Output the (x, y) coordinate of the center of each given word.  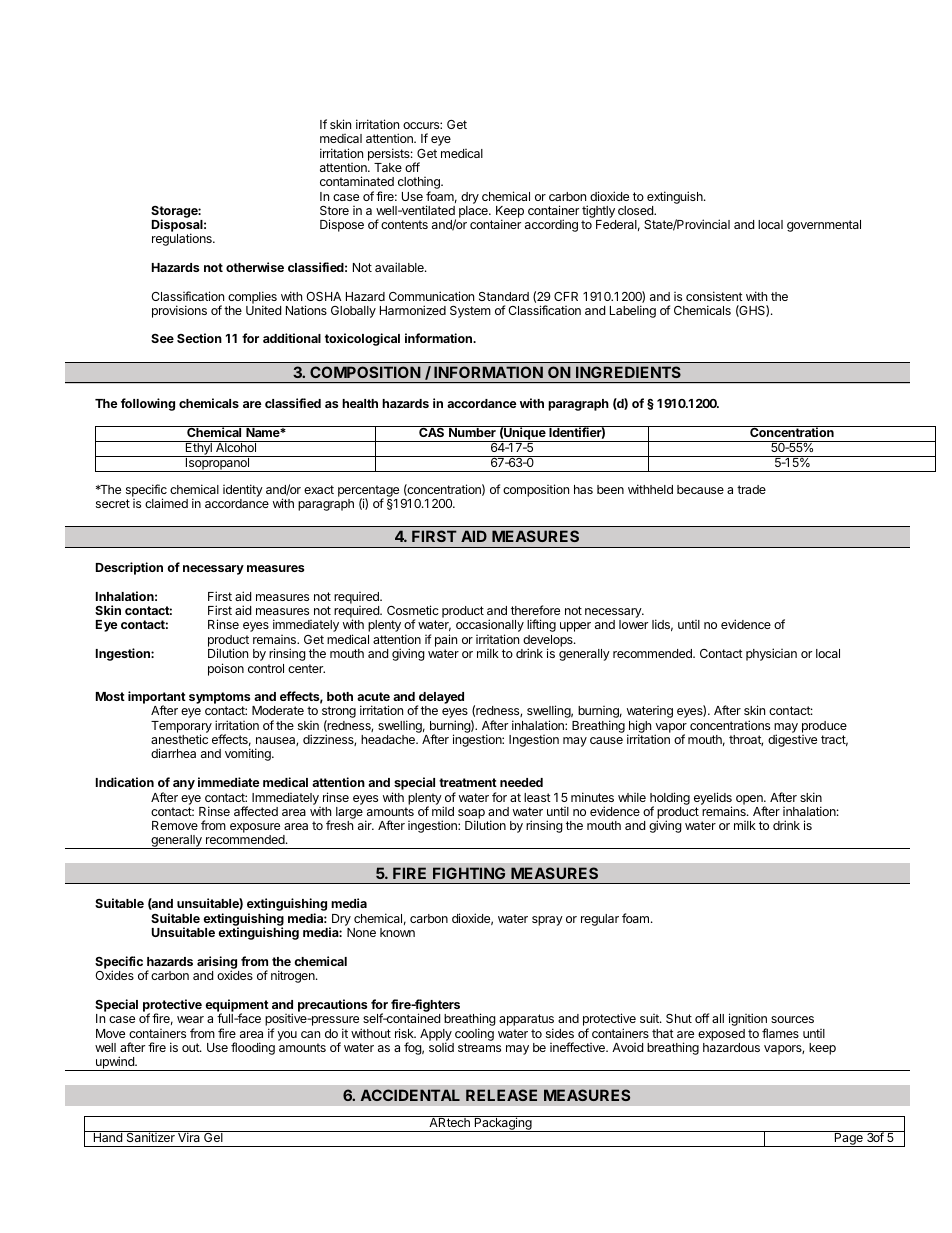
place (474, 212)
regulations (183, 239)
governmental (824, 226)
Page (848, 1139)
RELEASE (501, 1095)
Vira (189, 1136)
